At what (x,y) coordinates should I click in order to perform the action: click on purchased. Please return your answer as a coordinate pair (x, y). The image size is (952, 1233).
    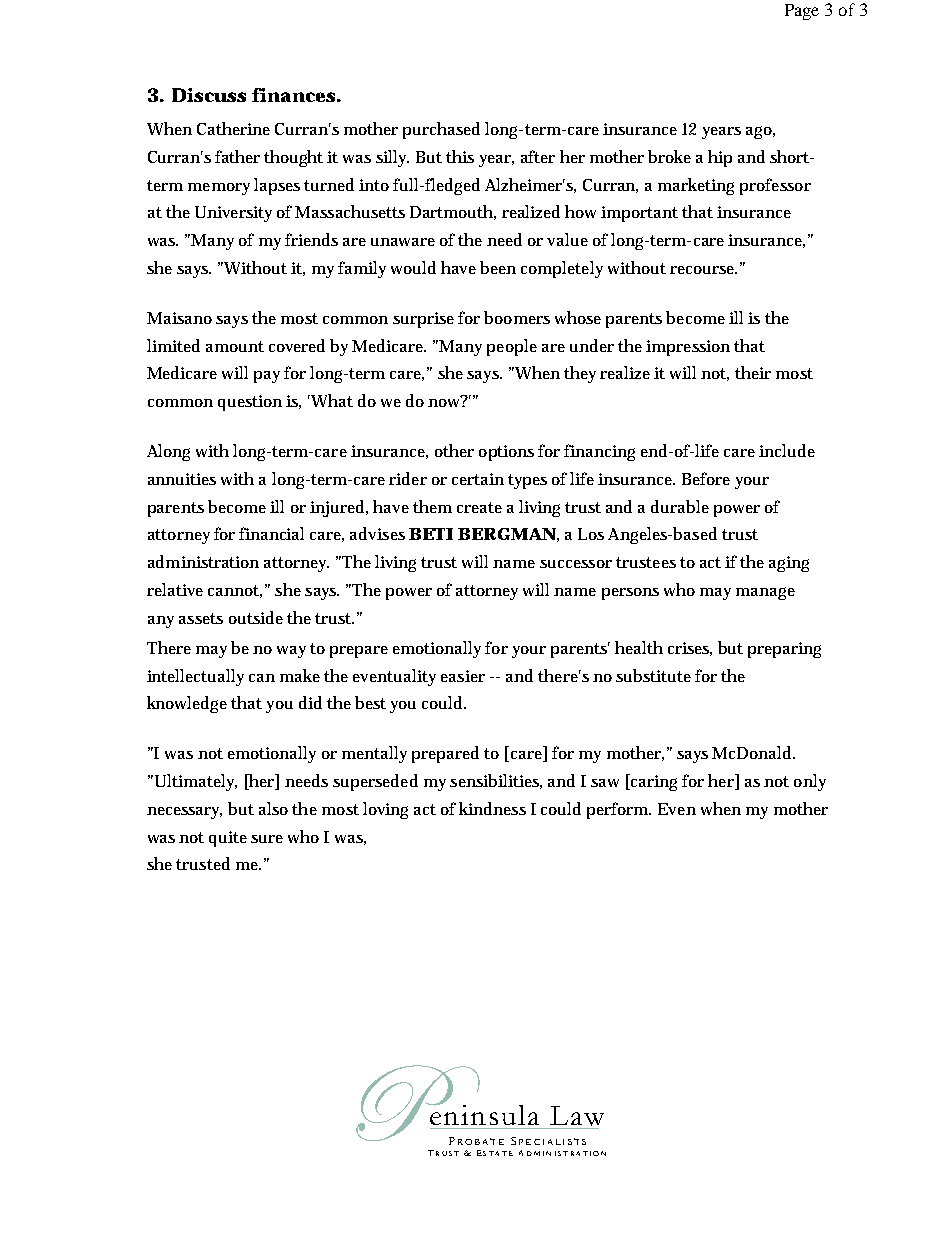
    Looking at the image, I should click on (441, 130).
